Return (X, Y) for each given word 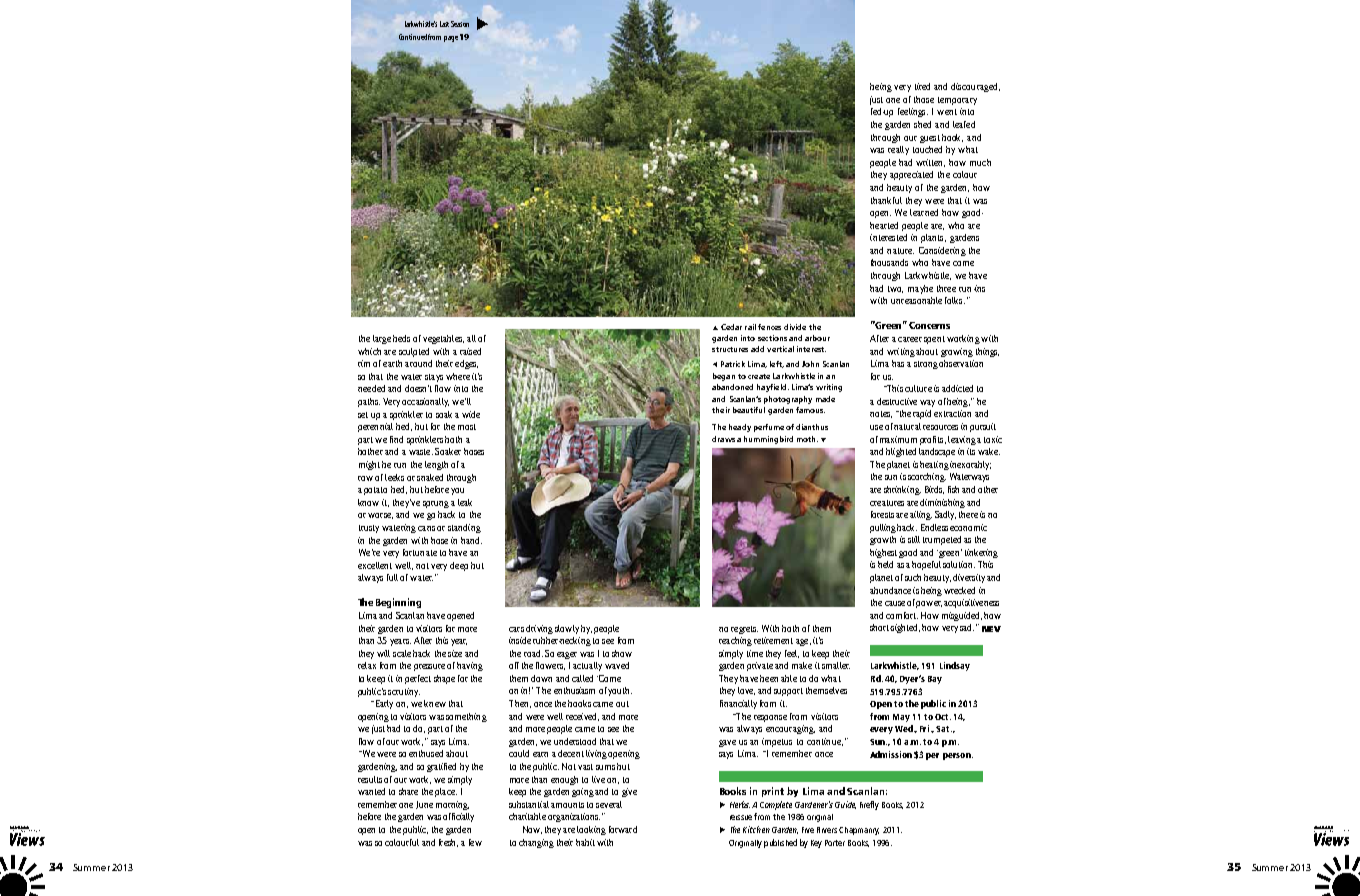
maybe (920, 289)
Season (460, 24)
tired (922, 86)
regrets (744, 630)
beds (401, 338)
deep (459, 566)
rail (750, 327)
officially (458, 817)
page (451, 39)
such (913, 577)
